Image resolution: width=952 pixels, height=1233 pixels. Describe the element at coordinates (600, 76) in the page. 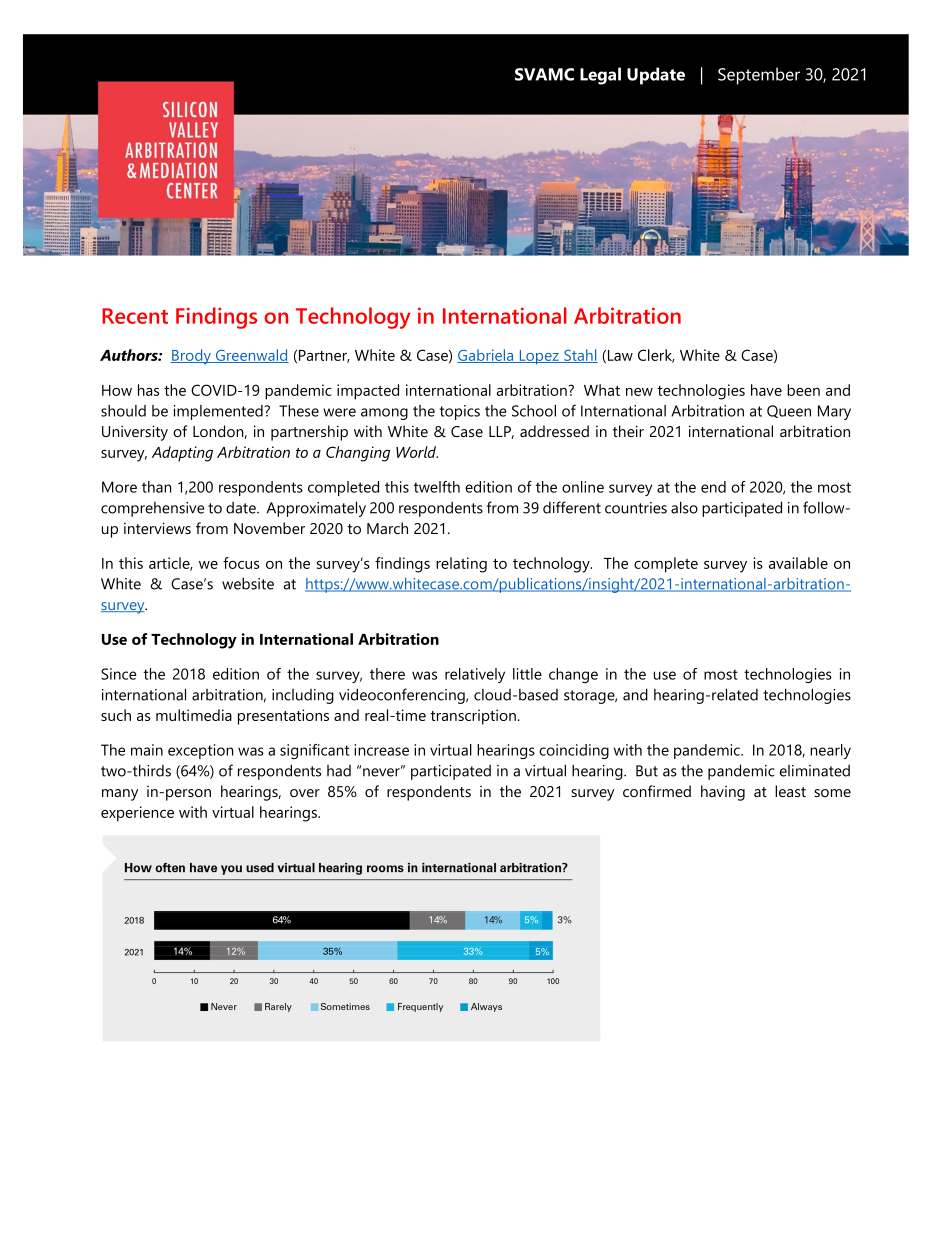

I see `Legal` at that location.
